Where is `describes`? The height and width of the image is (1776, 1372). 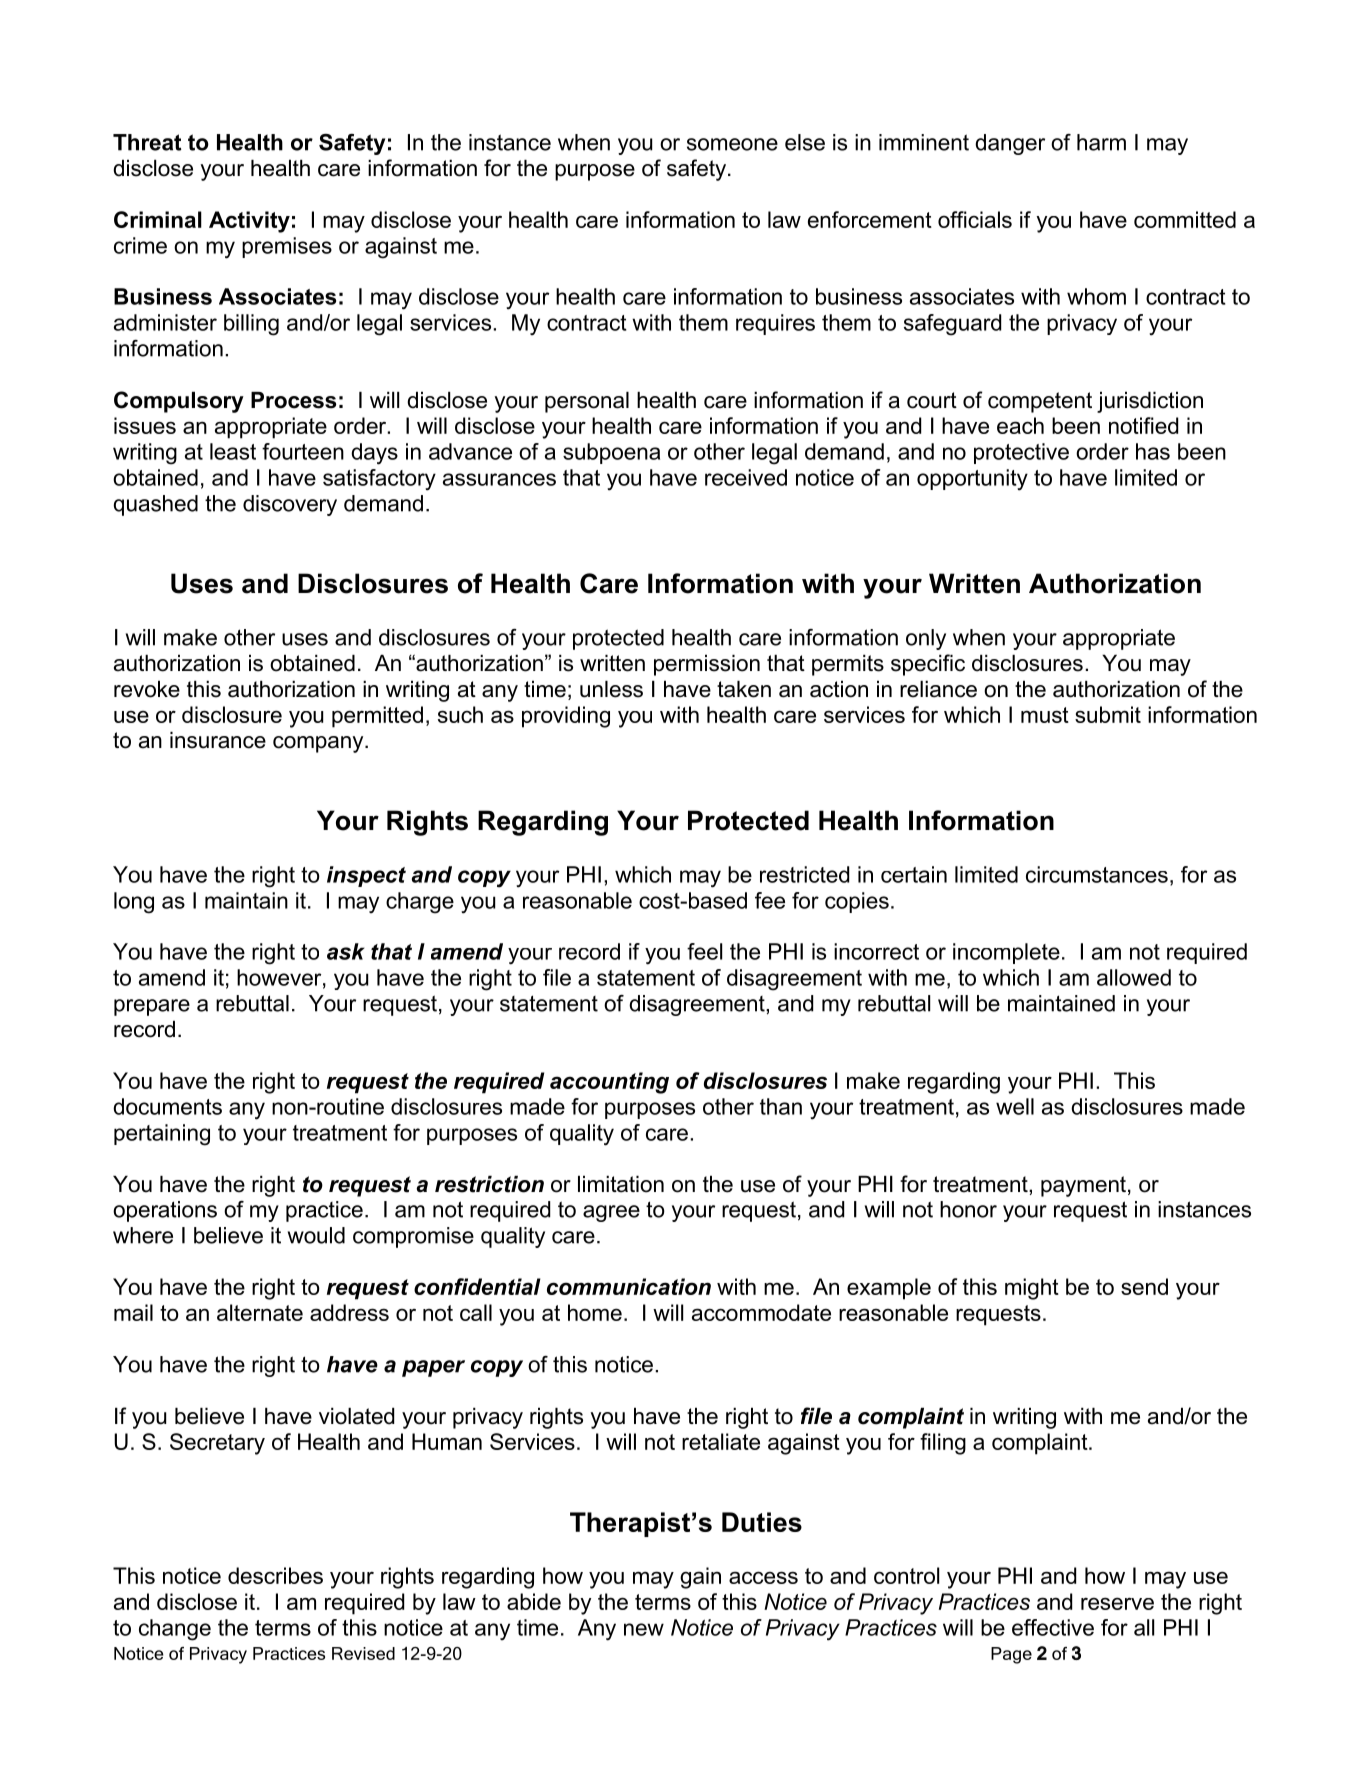 describes is located at coordinates (275, 1575).
